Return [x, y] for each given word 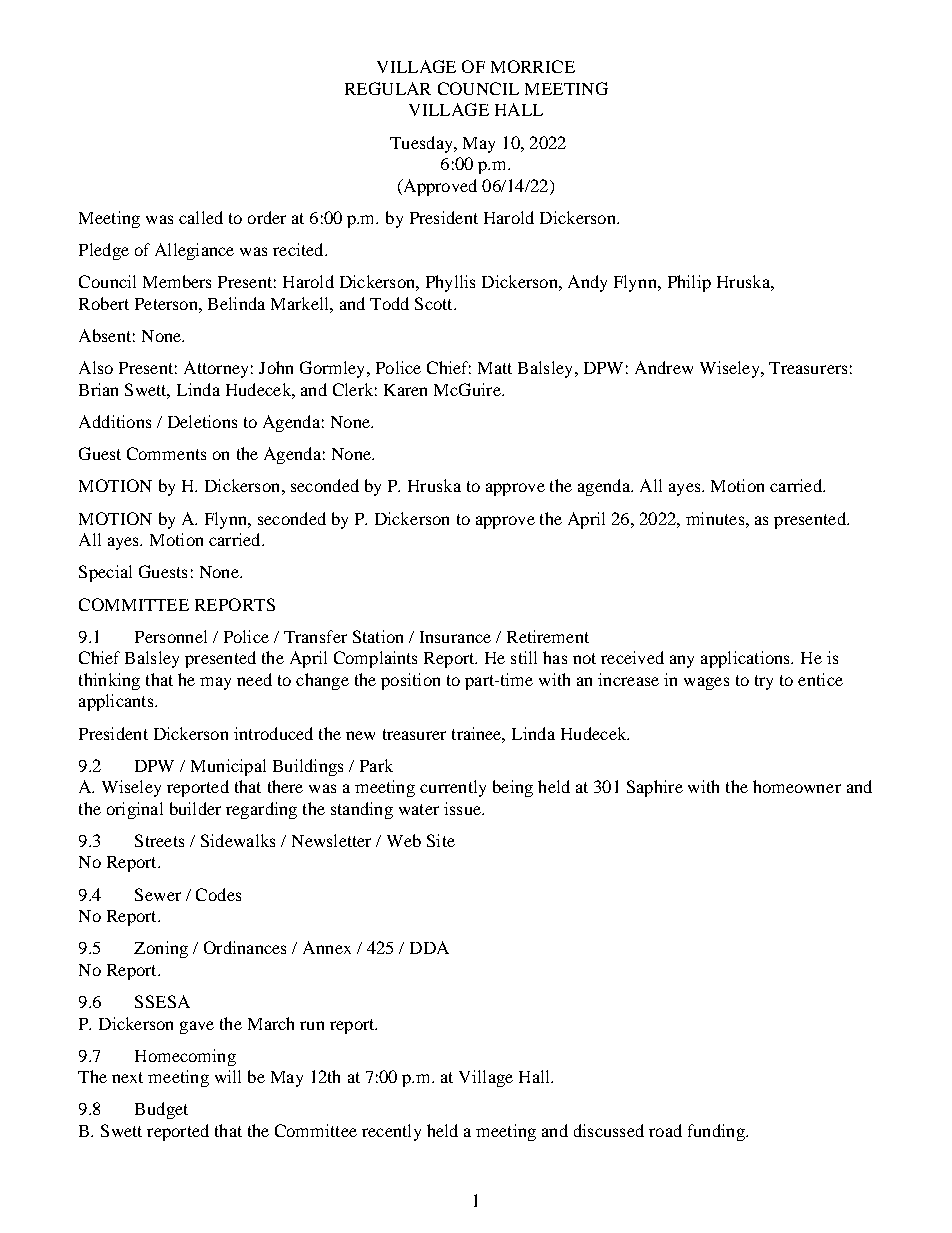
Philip [689, 283]
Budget [161, 1110]
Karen [405, 390]
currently [453, 788]
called [201, 217]
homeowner [797, 786]
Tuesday [422, 144]
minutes [716, 518]
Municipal [228, 767]
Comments [166, 453]
